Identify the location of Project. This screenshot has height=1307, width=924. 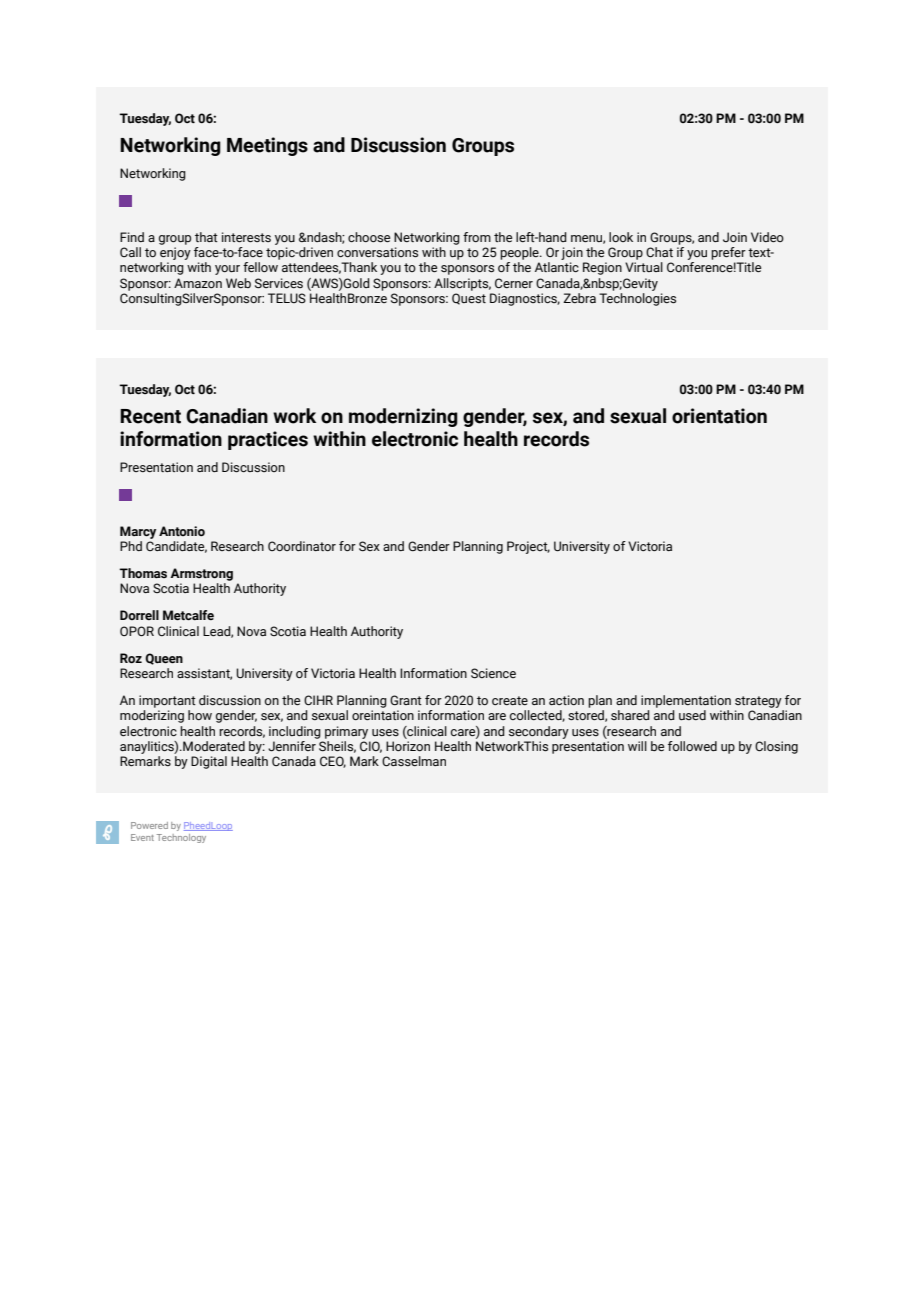
(528, 547).
